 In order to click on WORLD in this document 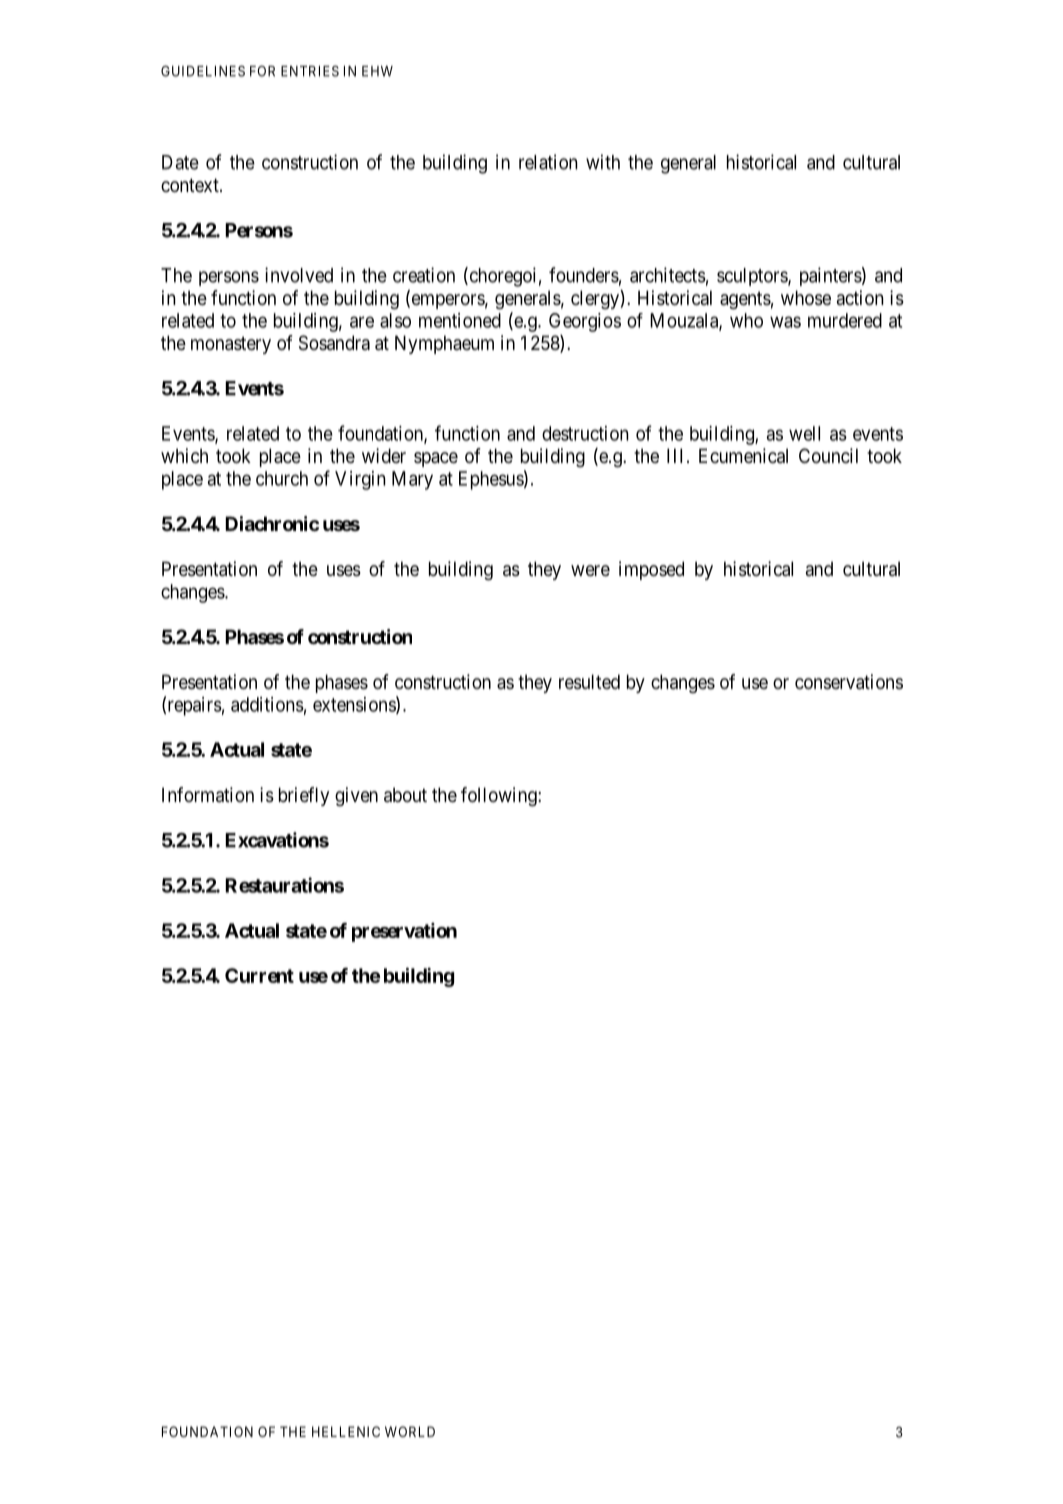, I will do `click(410, 1431)`.
